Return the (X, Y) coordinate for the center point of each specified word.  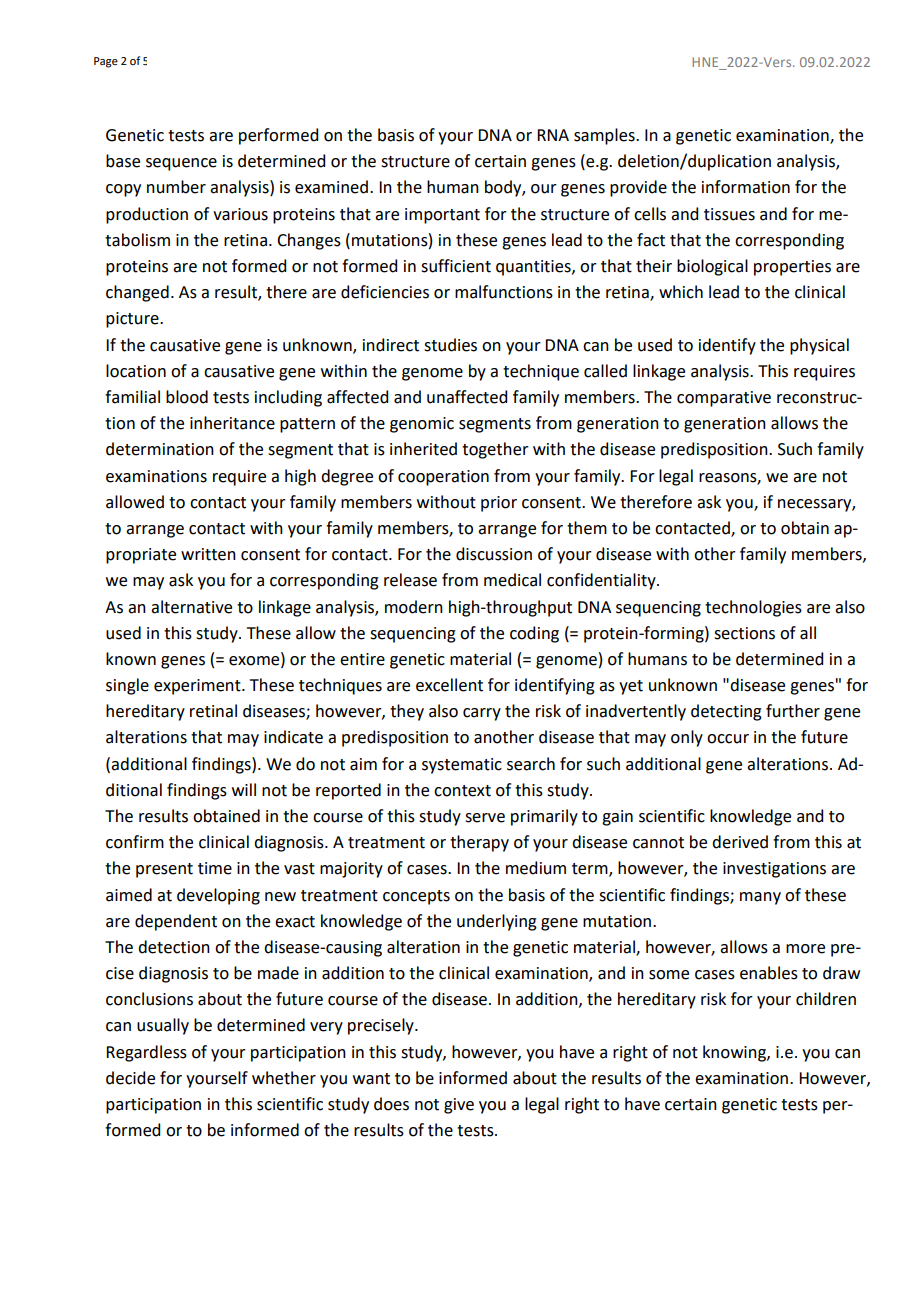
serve (485, 818)
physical (819, 346)
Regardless (146, 1053)
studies (450, 345)
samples (605, 136)
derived (740, 842)
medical (512, 580)
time (215, 868)
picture (133, 320)
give (459, 1106)
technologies (753, 608)
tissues (729, 214)
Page (106, 62)
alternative (191, 607)
